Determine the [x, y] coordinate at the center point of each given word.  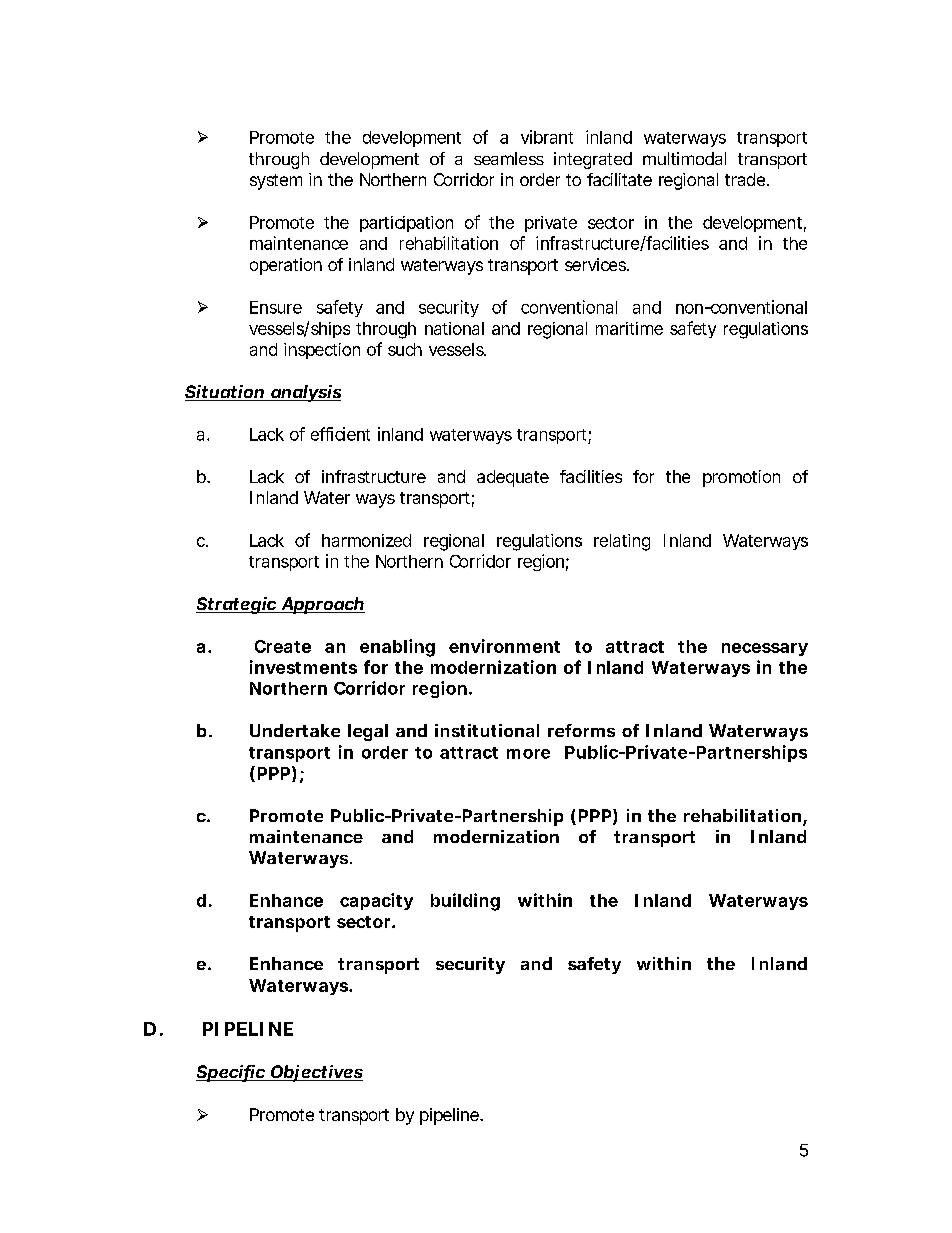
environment [504, 646]
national [454, 328]
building [465, 902]
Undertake [295, 730]
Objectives [315, 1073]
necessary [765, 649]
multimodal [684, 158]
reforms [581, 730]
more [528, 754]
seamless [509, 158]
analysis [305, 393]
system [276, 182]
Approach [322, 605]
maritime [629, 328]
